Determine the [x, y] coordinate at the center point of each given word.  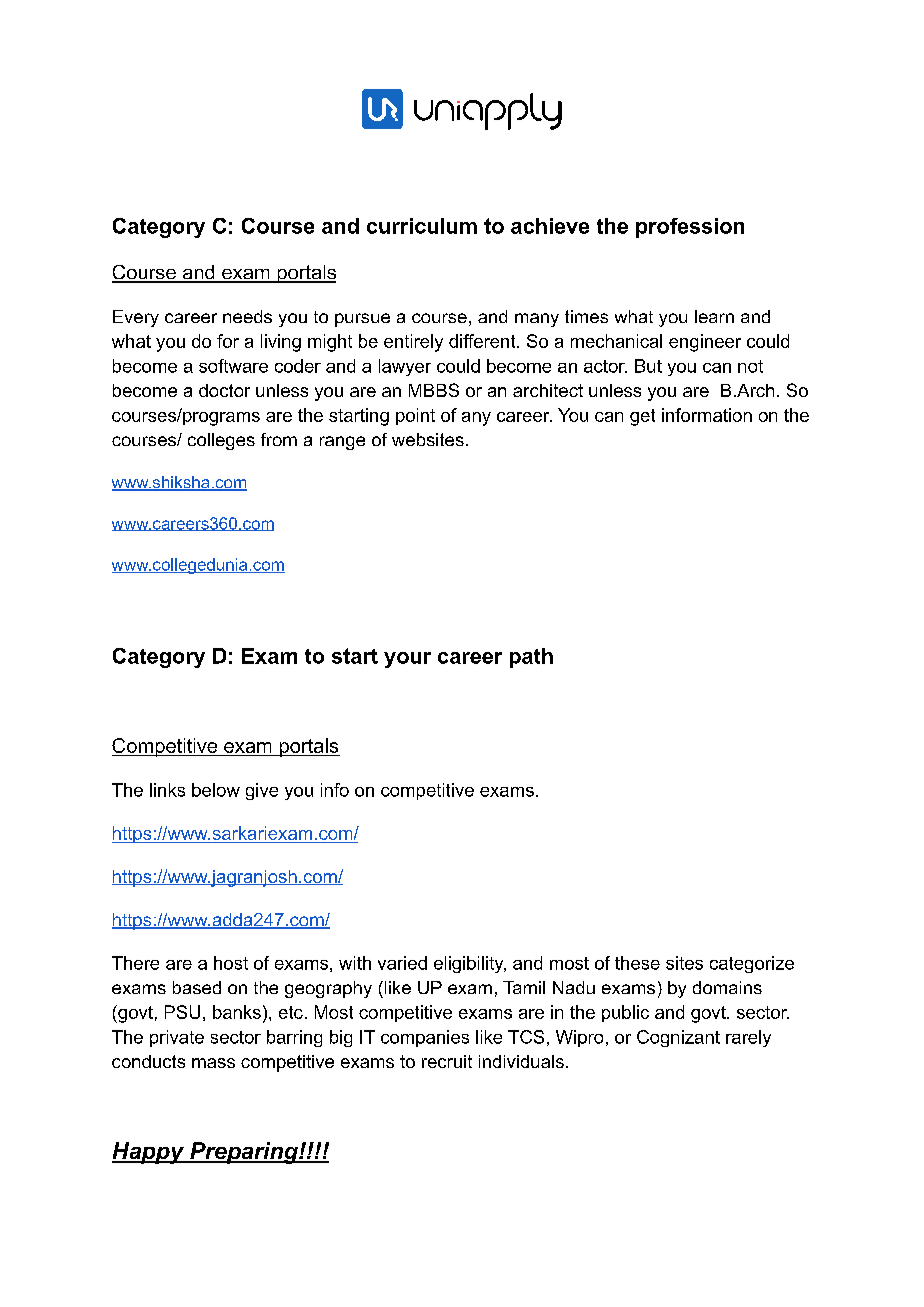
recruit [447, 1061]
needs [247, 316]
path [531, 658]
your [407, 660]
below [216, 790]
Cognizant [678, 1038]
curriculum [422, 226]
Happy [149, 1153]
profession [690, 228]
